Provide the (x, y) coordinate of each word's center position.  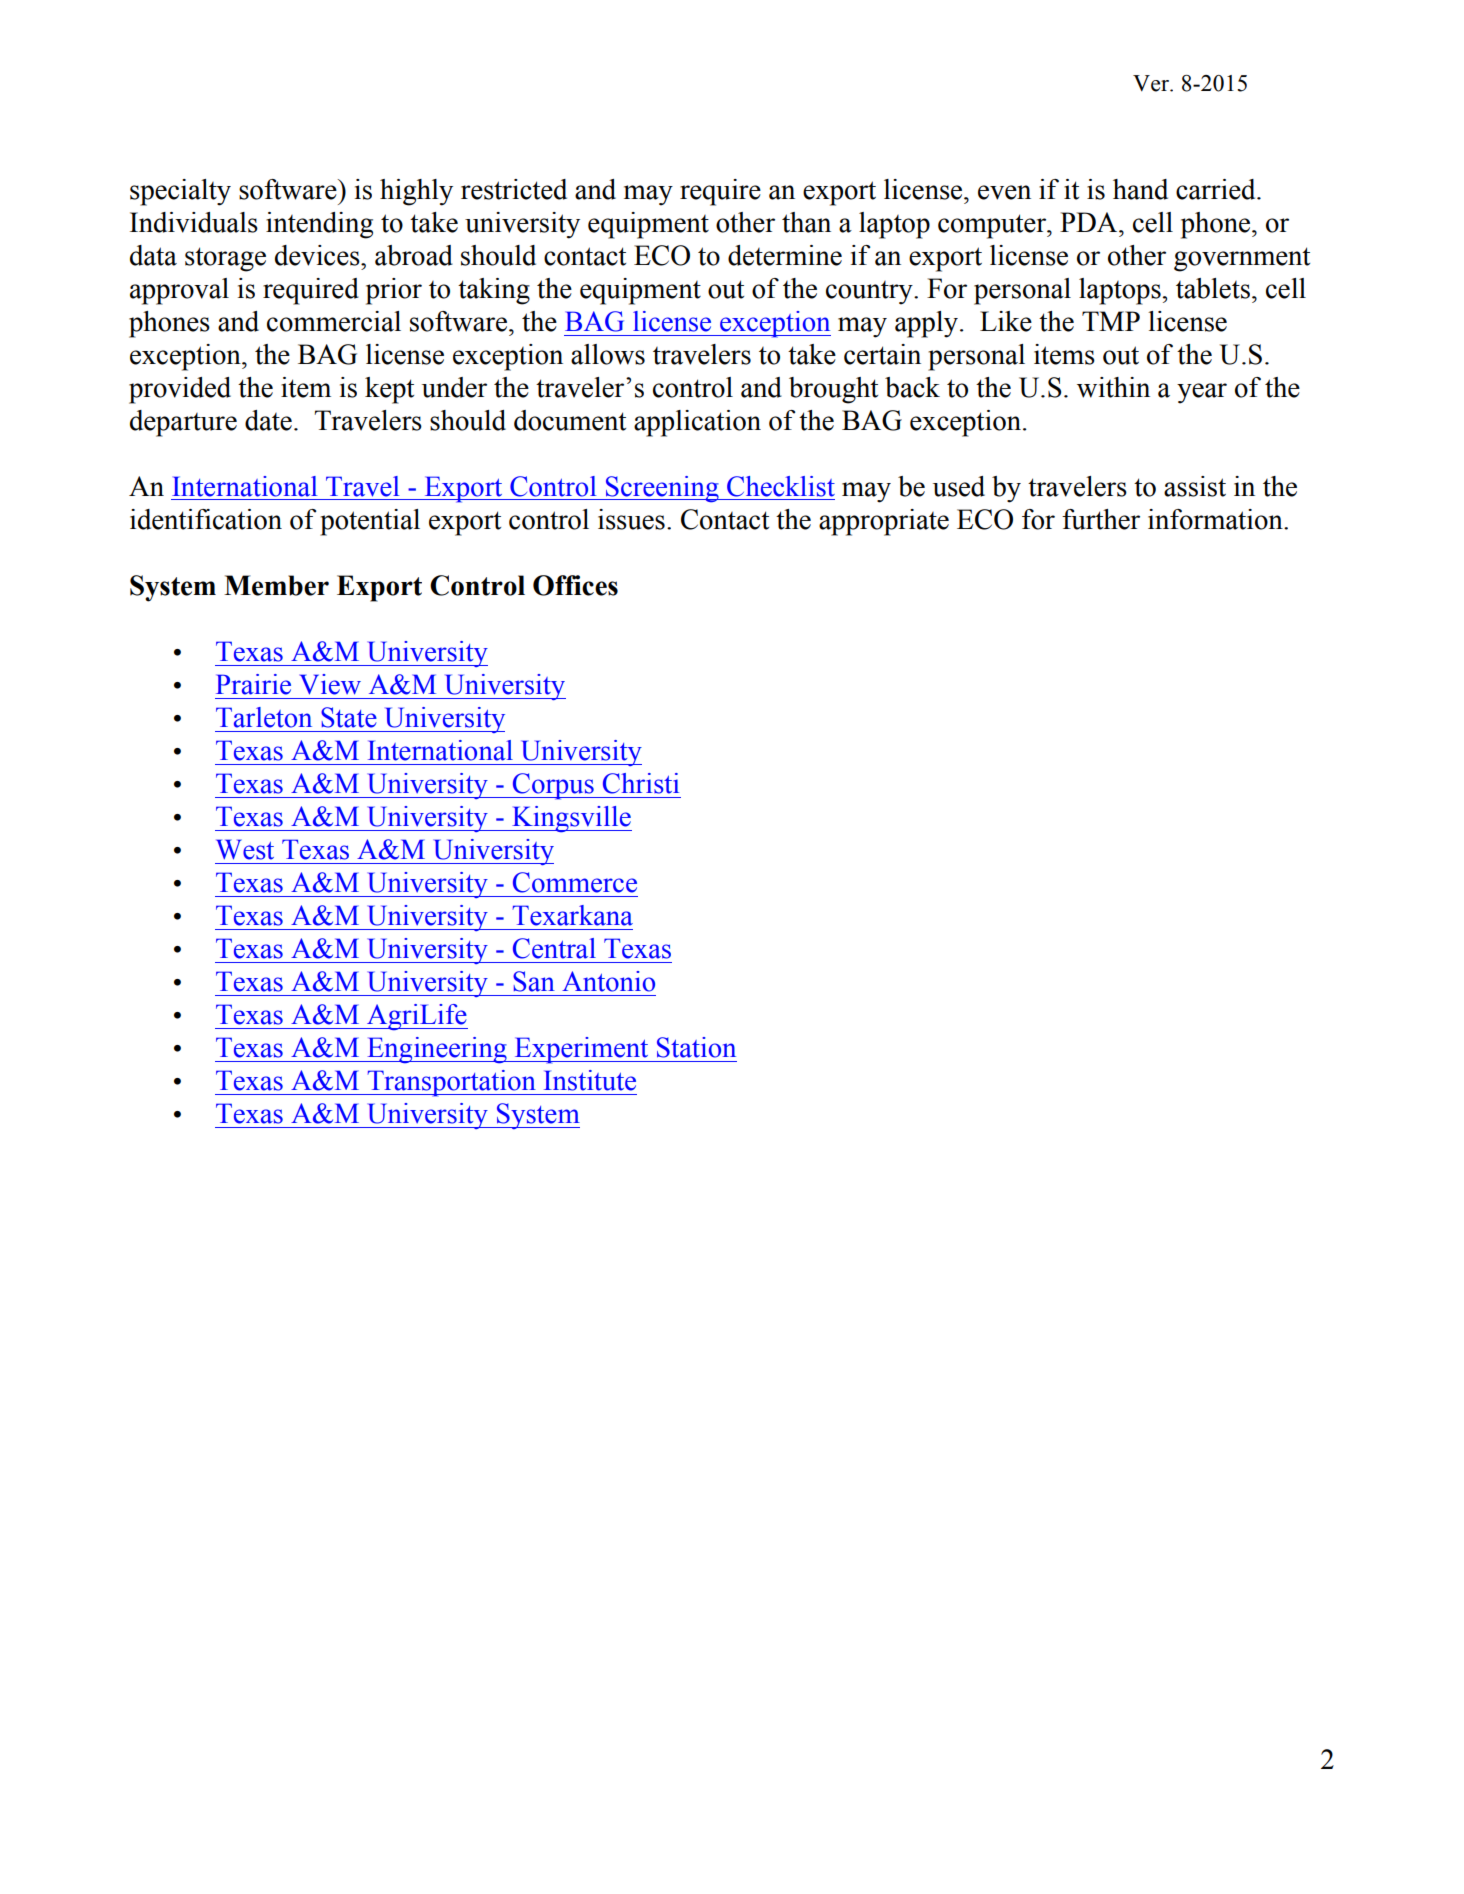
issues (631, 519)
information (1216, 519)
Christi (641, 783)
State (349, 717)
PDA (1090, 222)
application (697, 423)
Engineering (437, 1050)
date (268, 420)
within (1113, 387)
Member (276, 585)
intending (319, 225)
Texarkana (573, 915)
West (245, 849)
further (1101, 519)
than (806, 222)
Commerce (575, 882)
